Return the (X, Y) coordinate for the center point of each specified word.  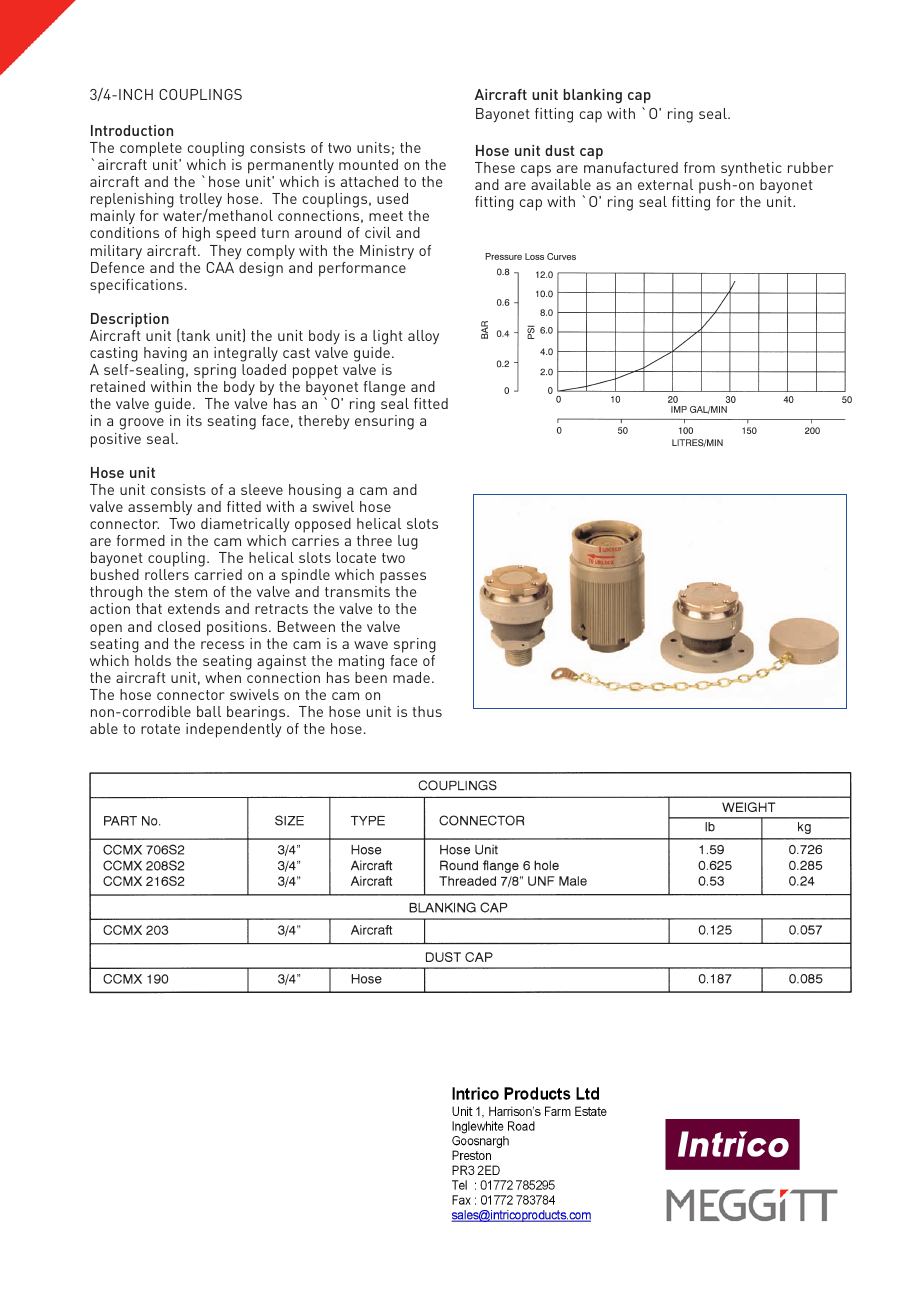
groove (142, 424)
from (699, 167)
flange (385, 390)
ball (209, 711)
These (495, 167)
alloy (423, 337)
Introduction (132, 130)
